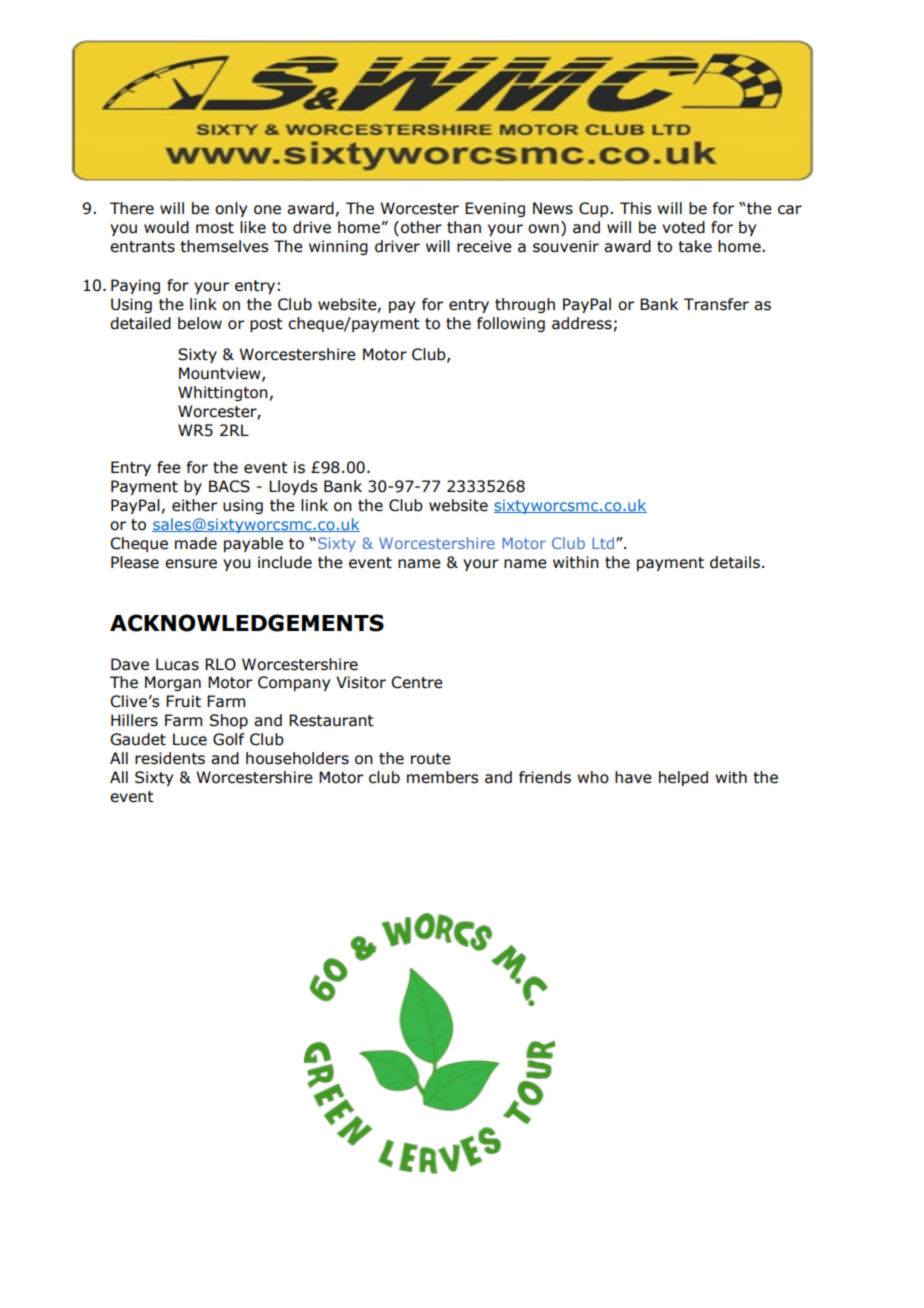 The height and width of the screenshot is (1308, 924). Describe the element at coordinates (604, 543) in the screenshot. I see `Ltd` at that location.
